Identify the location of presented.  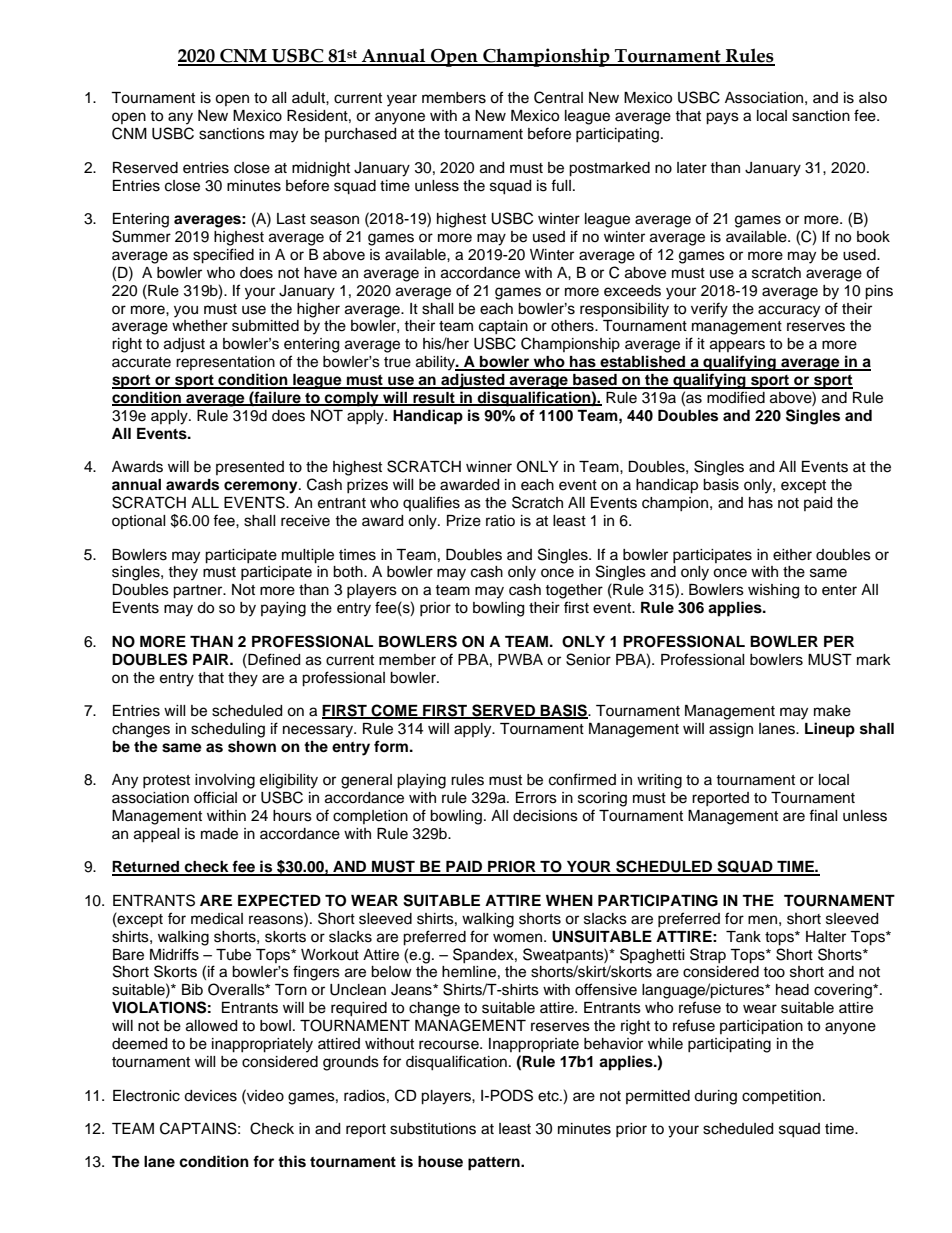
(250, 468).
